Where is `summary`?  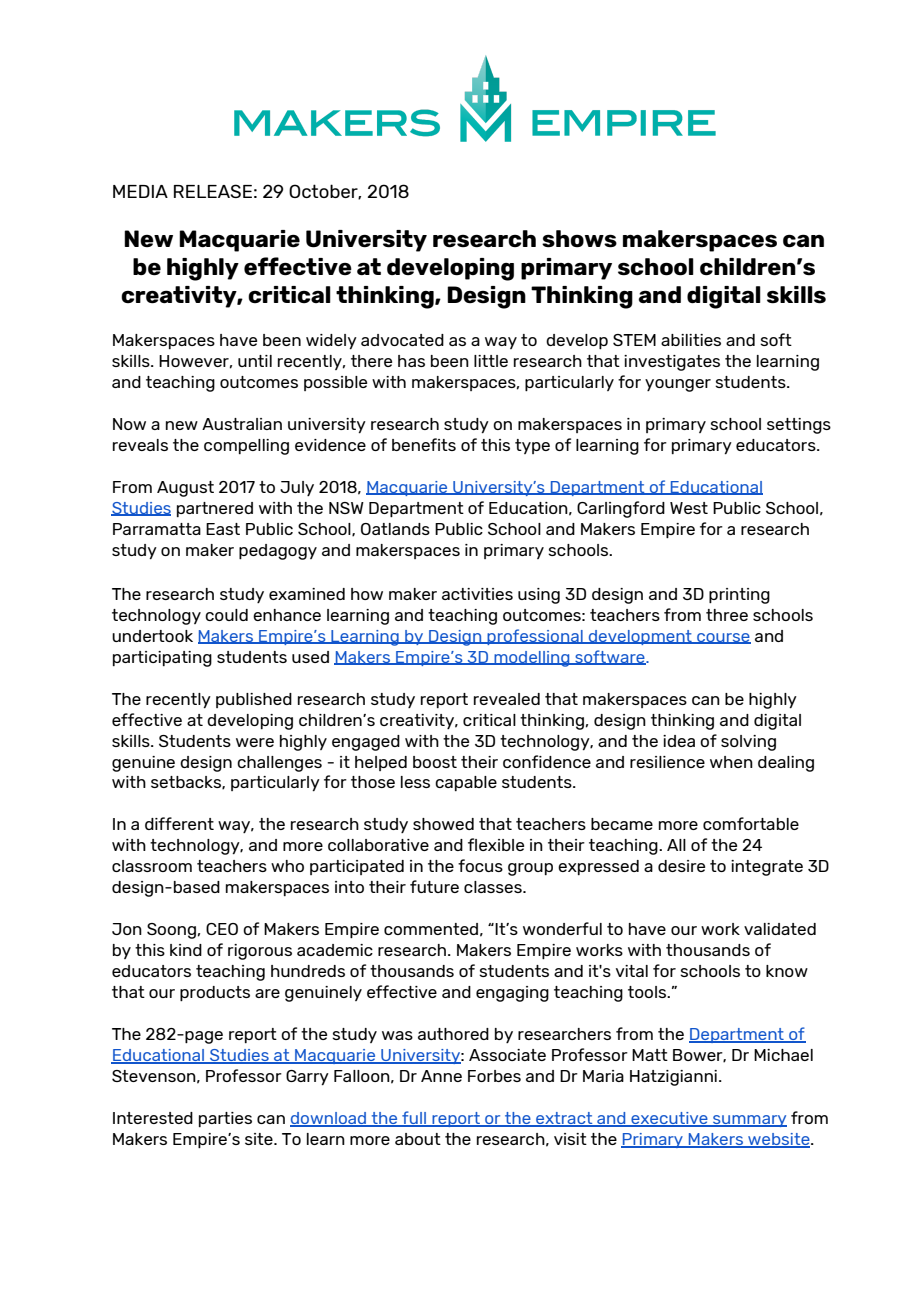
summary is located at coordinates (749, 1121).
